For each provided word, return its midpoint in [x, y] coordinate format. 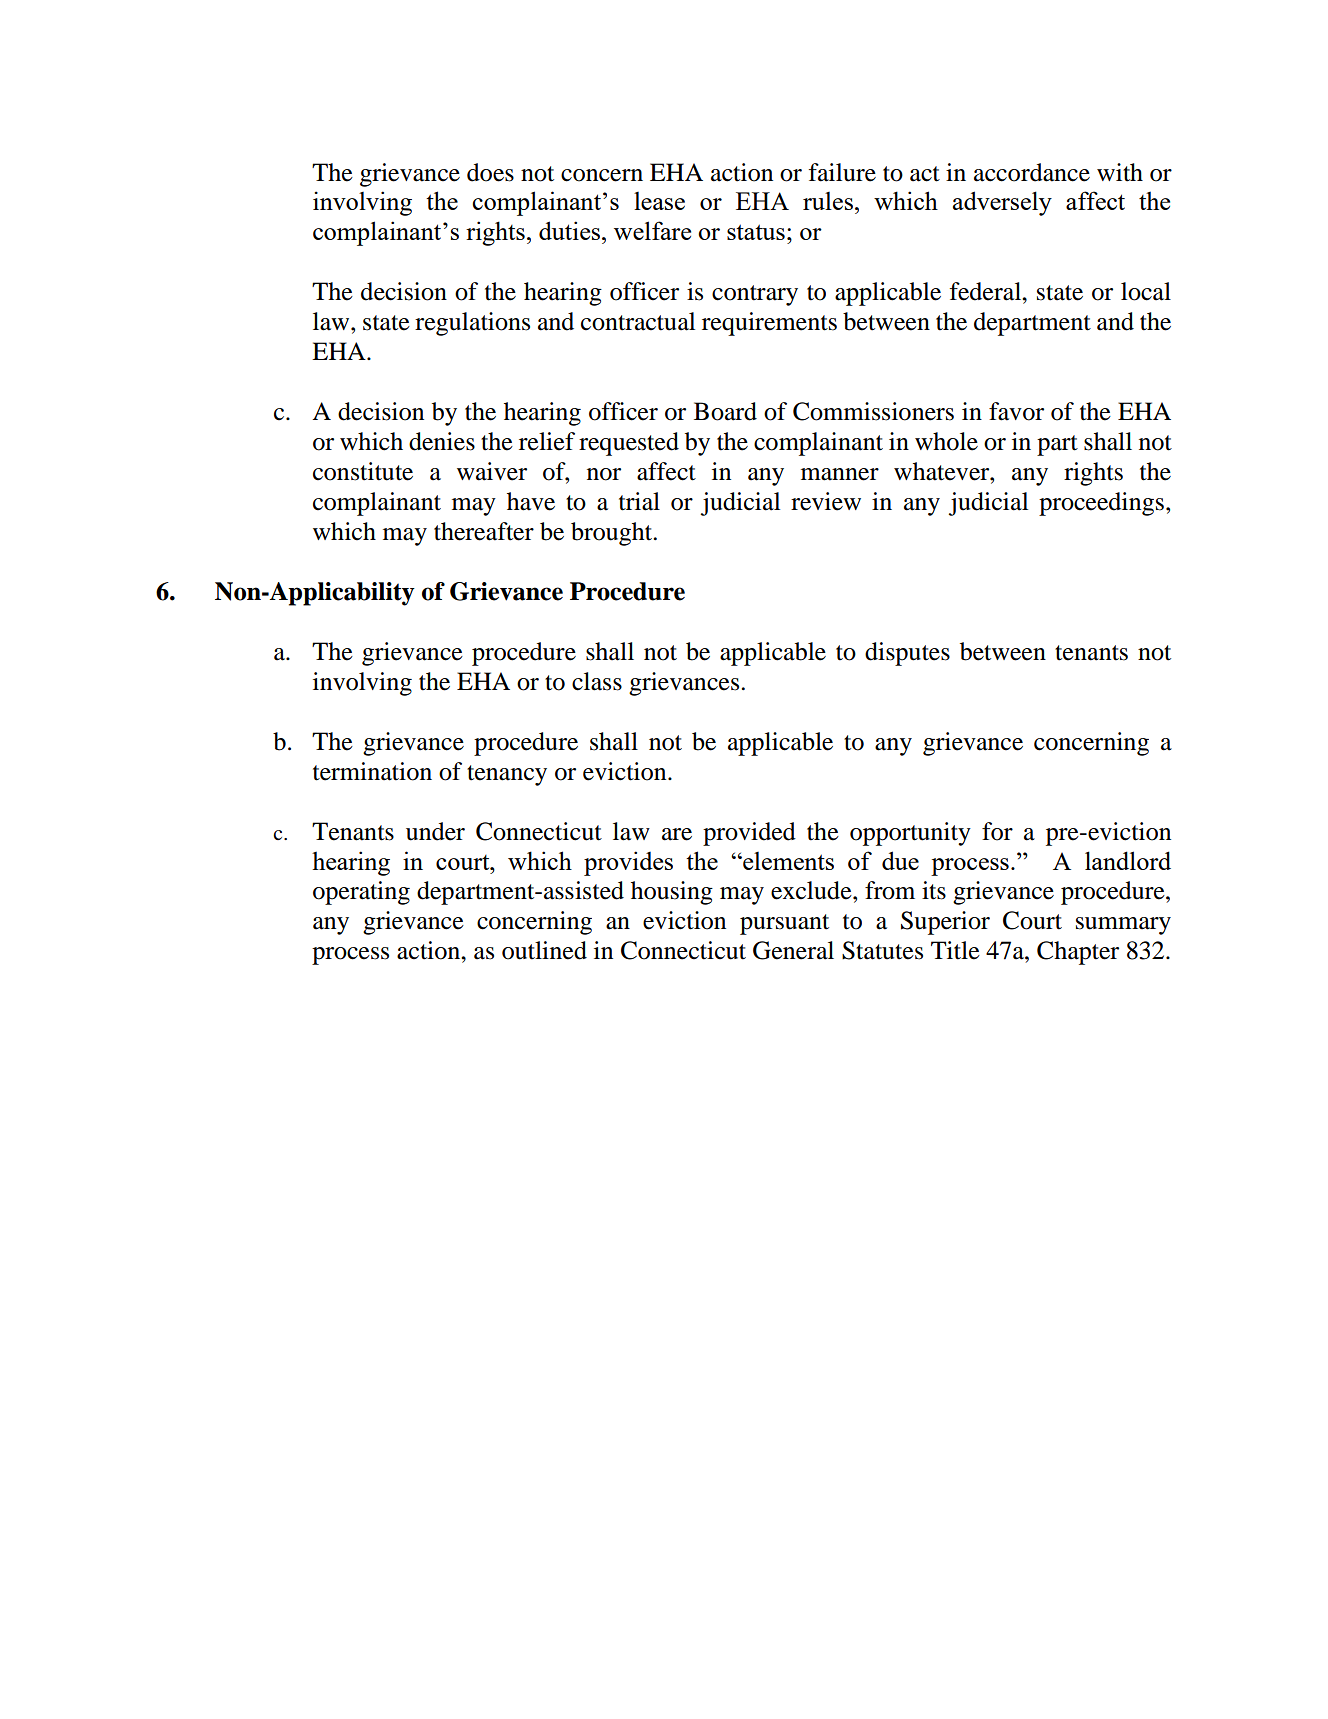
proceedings [1101, 504]
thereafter [484, 531]
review [826, 501]
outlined [544, 950]
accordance [1032, 172]
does [490, 172]
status [756, 232]
